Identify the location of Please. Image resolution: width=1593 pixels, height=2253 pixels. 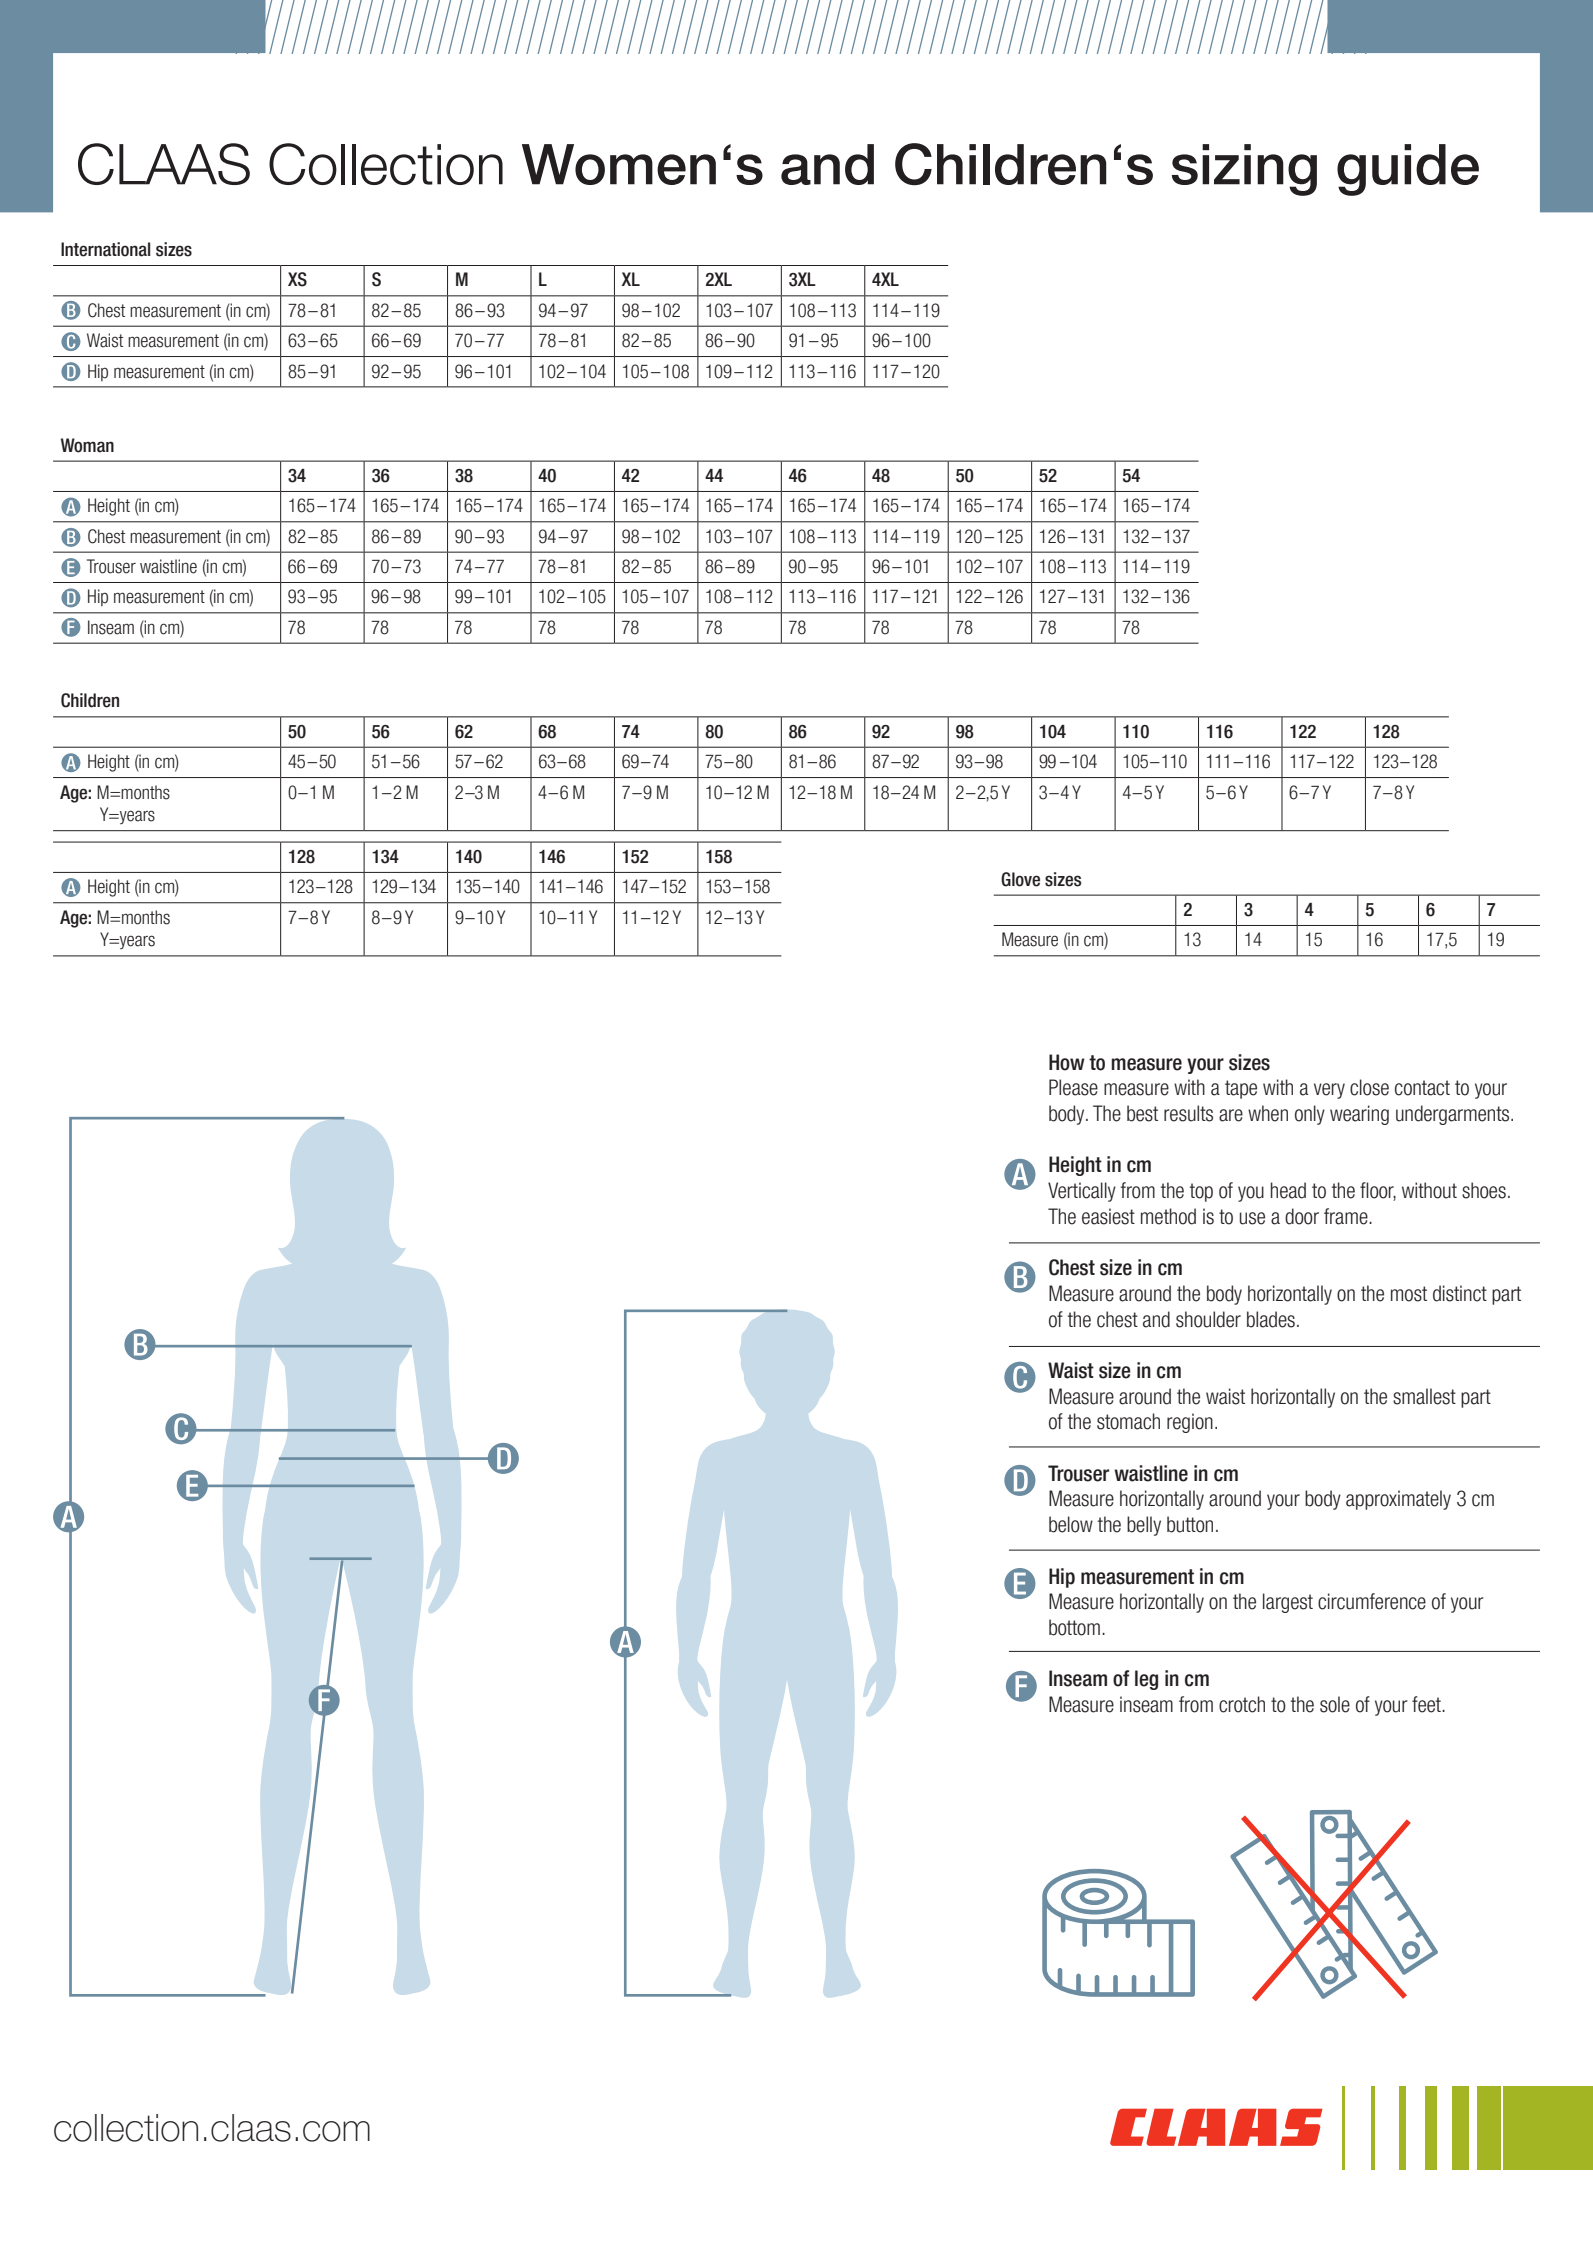
(1073, 1087).
